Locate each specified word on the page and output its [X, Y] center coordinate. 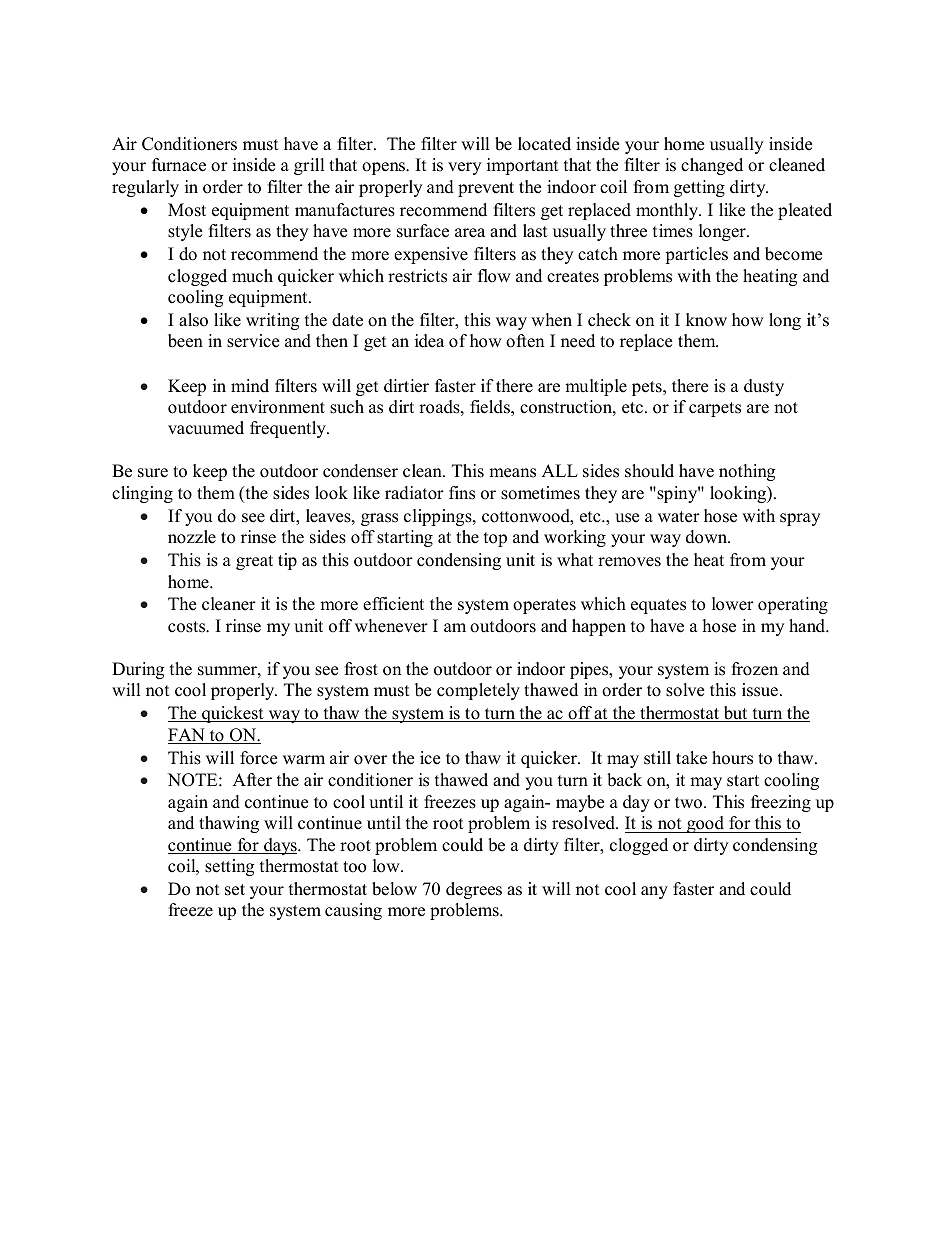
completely [478, 691]
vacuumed [206, 428]
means [512, 473]
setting [229, 867]
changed [712, 166]
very [464, 168]
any [654, 892]
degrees [474, 890]
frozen [755, 669]
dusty [764, 387]
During [138, 670]
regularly [145, 188]
